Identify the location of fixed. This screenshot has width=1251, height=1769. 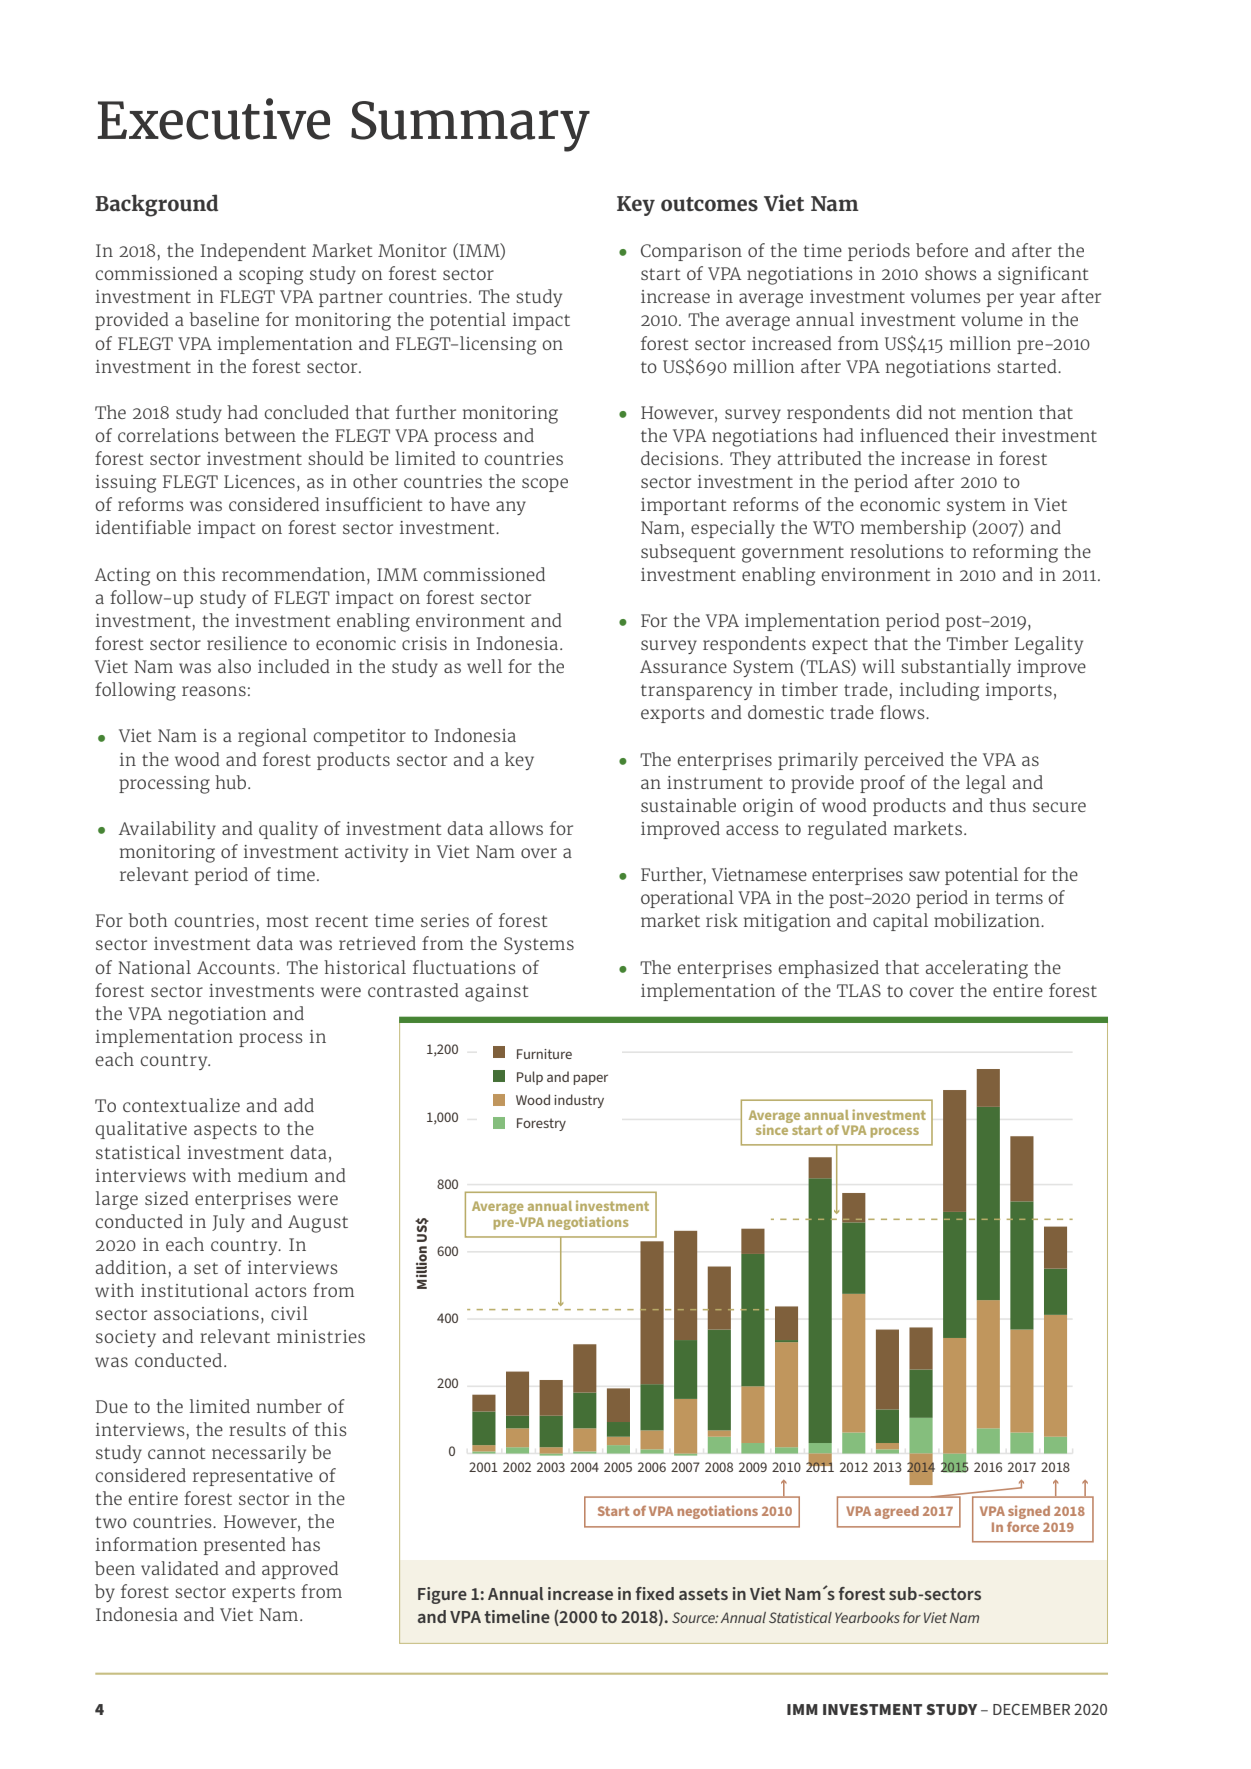
(655, 1593).
